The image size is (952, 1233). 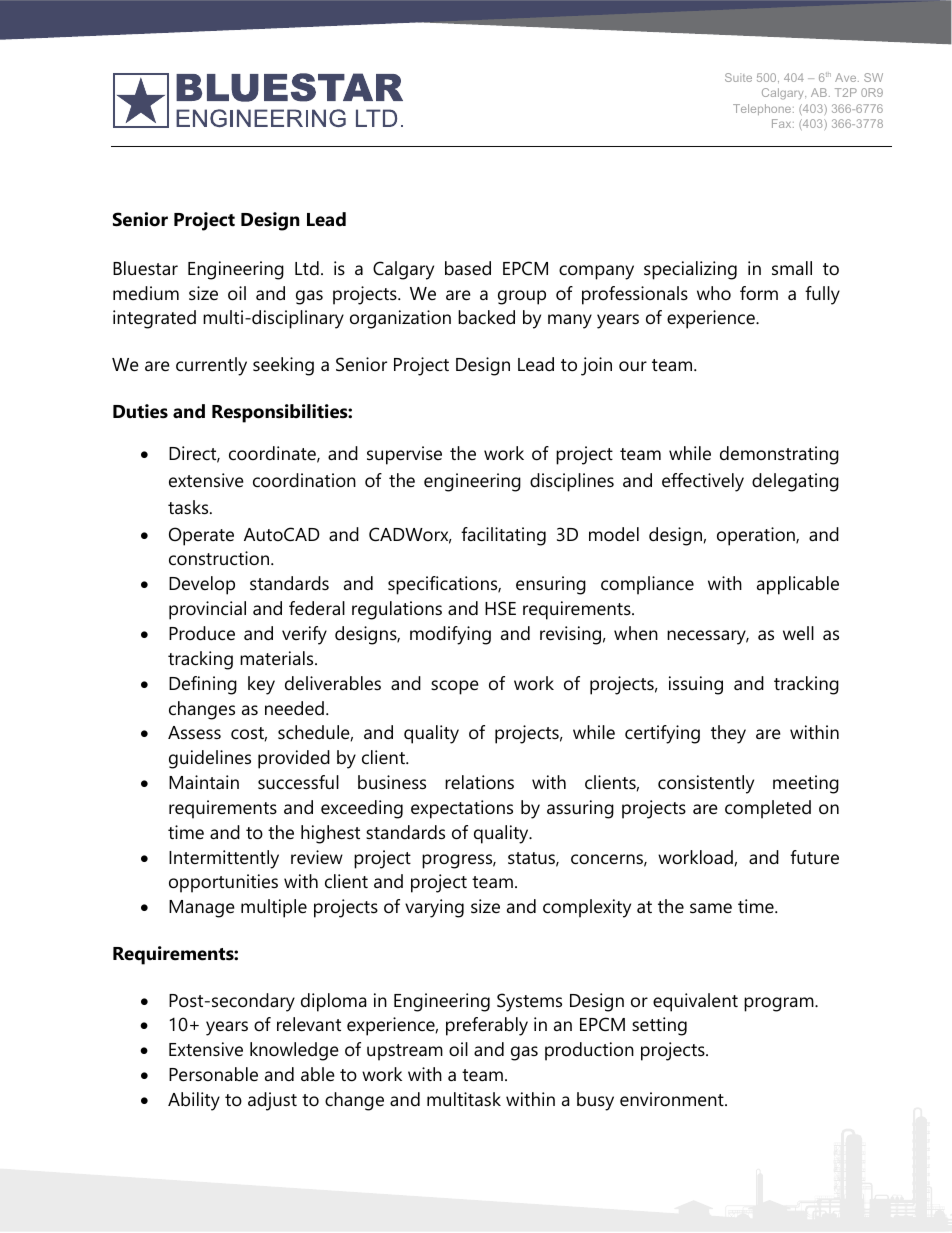 What do you see at coordinates (763, 109) in the screenshot?
I see `Telephone` at bounding box center [763, 109].
